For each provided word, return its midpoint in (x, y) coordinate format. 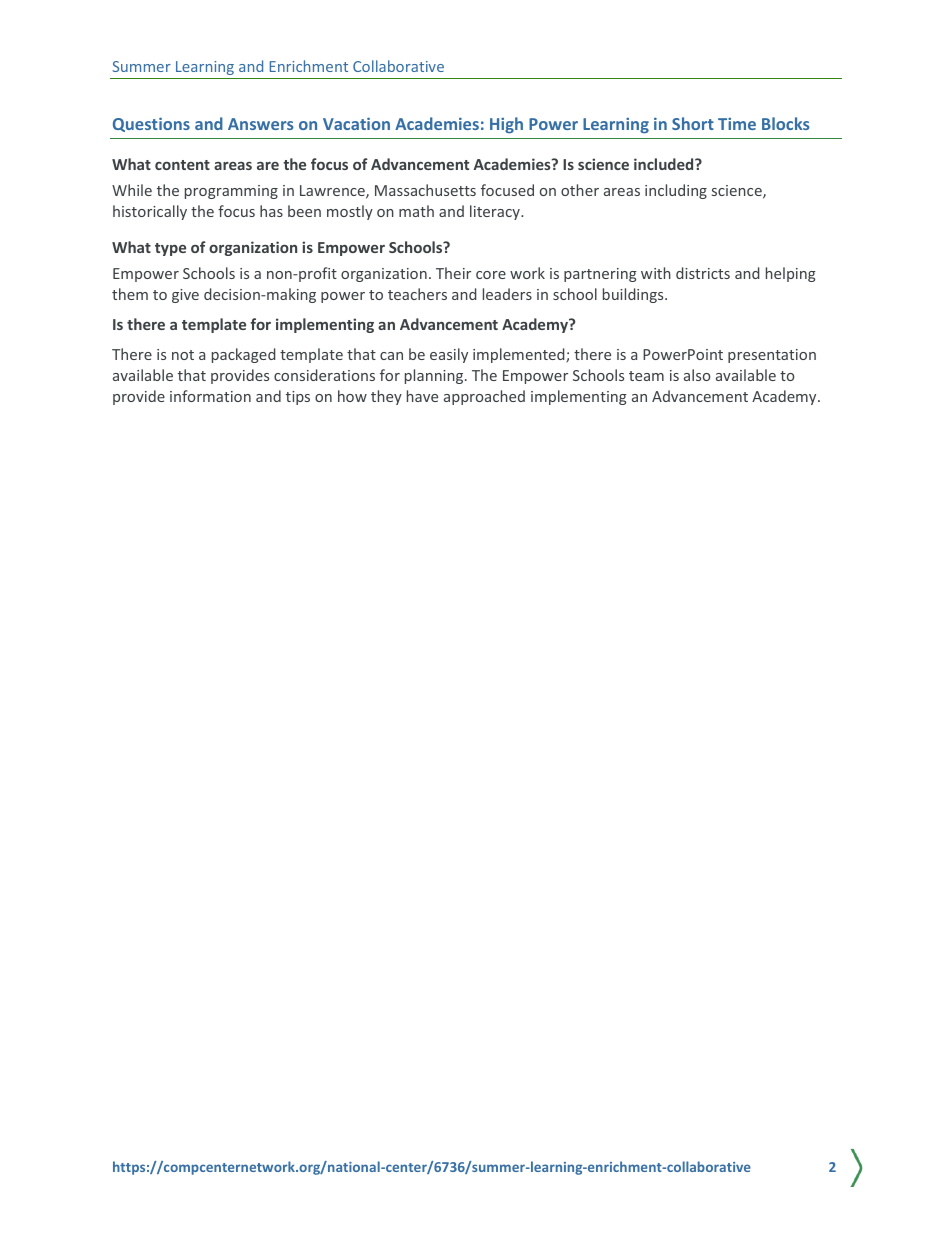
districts (703, 273)
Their (453, 273)
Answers (261, 124)
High (506, 125)
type (170, 249)
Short (693, 123)
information (210, 396)
